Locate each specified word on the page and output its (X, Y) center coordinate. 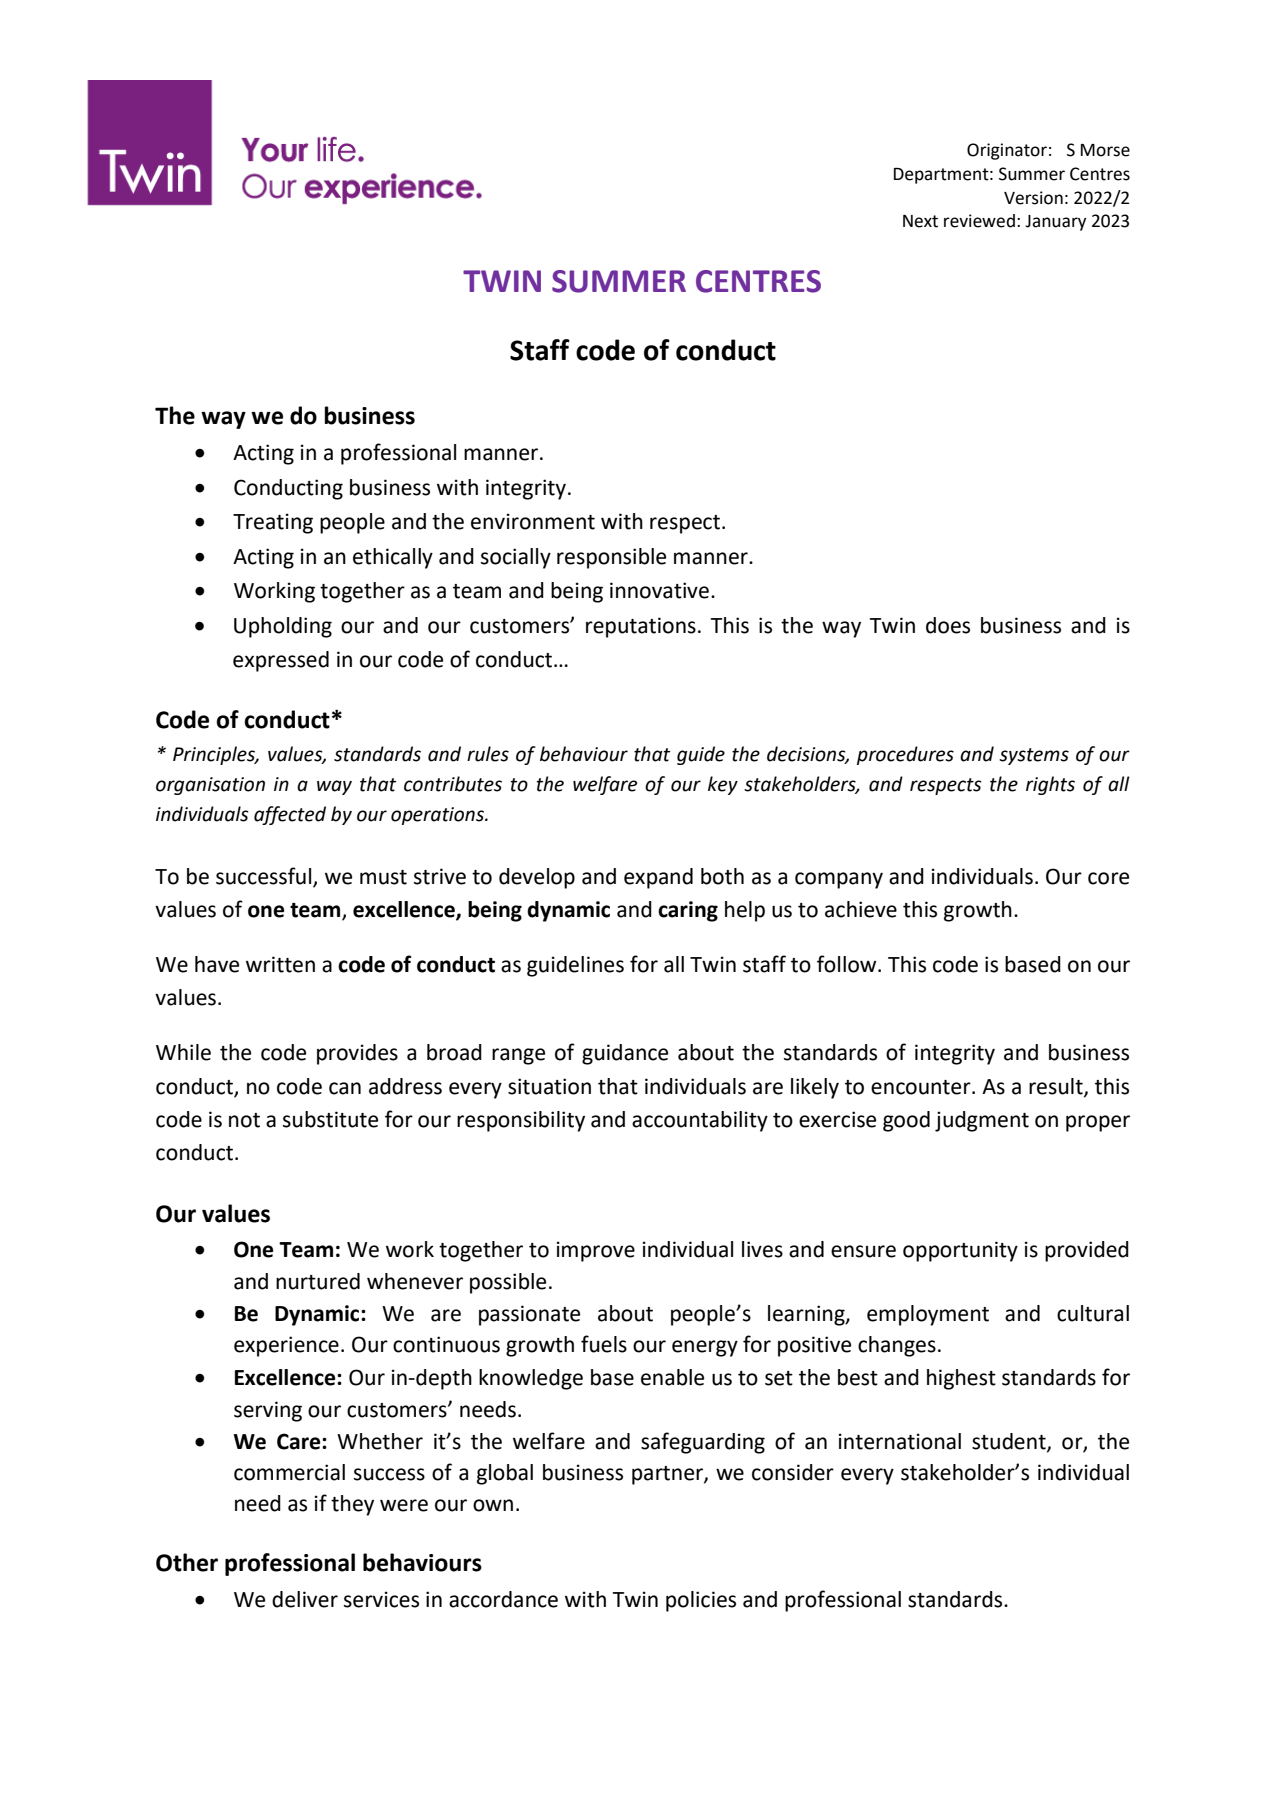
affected (290, 815)
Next (920, 221)
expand (658, 878)
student (1010, 1442)
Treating (273, 523)
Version (1033, 198)
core (1108, 878)
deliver (305, 1599)
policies (701, 1601)
